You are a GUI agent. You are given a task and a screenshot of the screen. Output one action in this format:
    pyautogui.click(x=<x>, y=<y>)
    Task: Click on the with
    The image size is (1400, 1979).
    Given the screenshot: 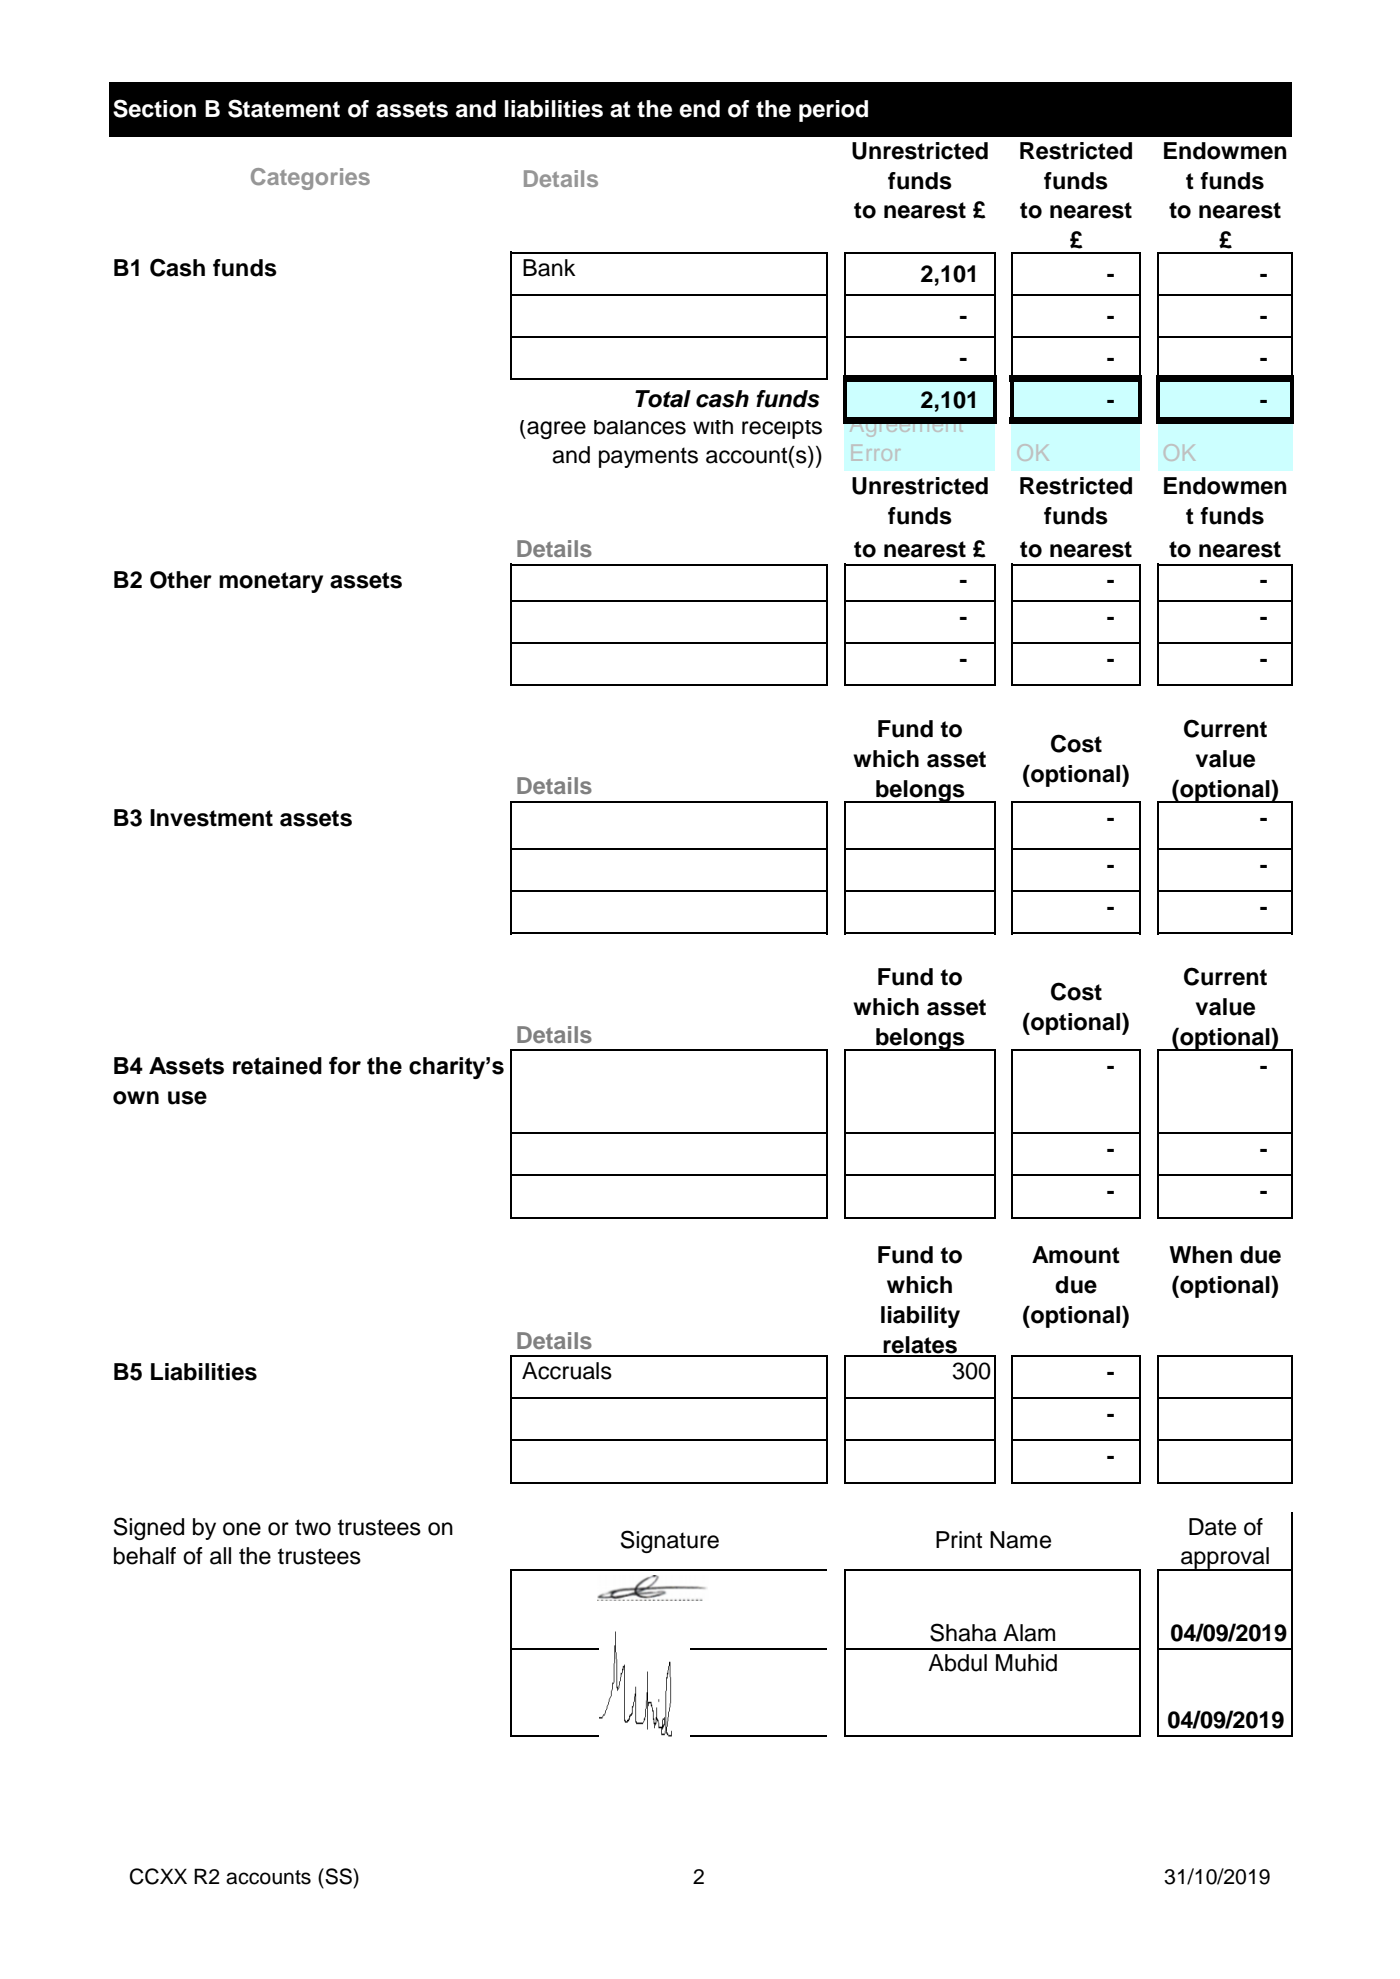 What is the action you would take?
    pyautogui.click(x=713, y=427)
